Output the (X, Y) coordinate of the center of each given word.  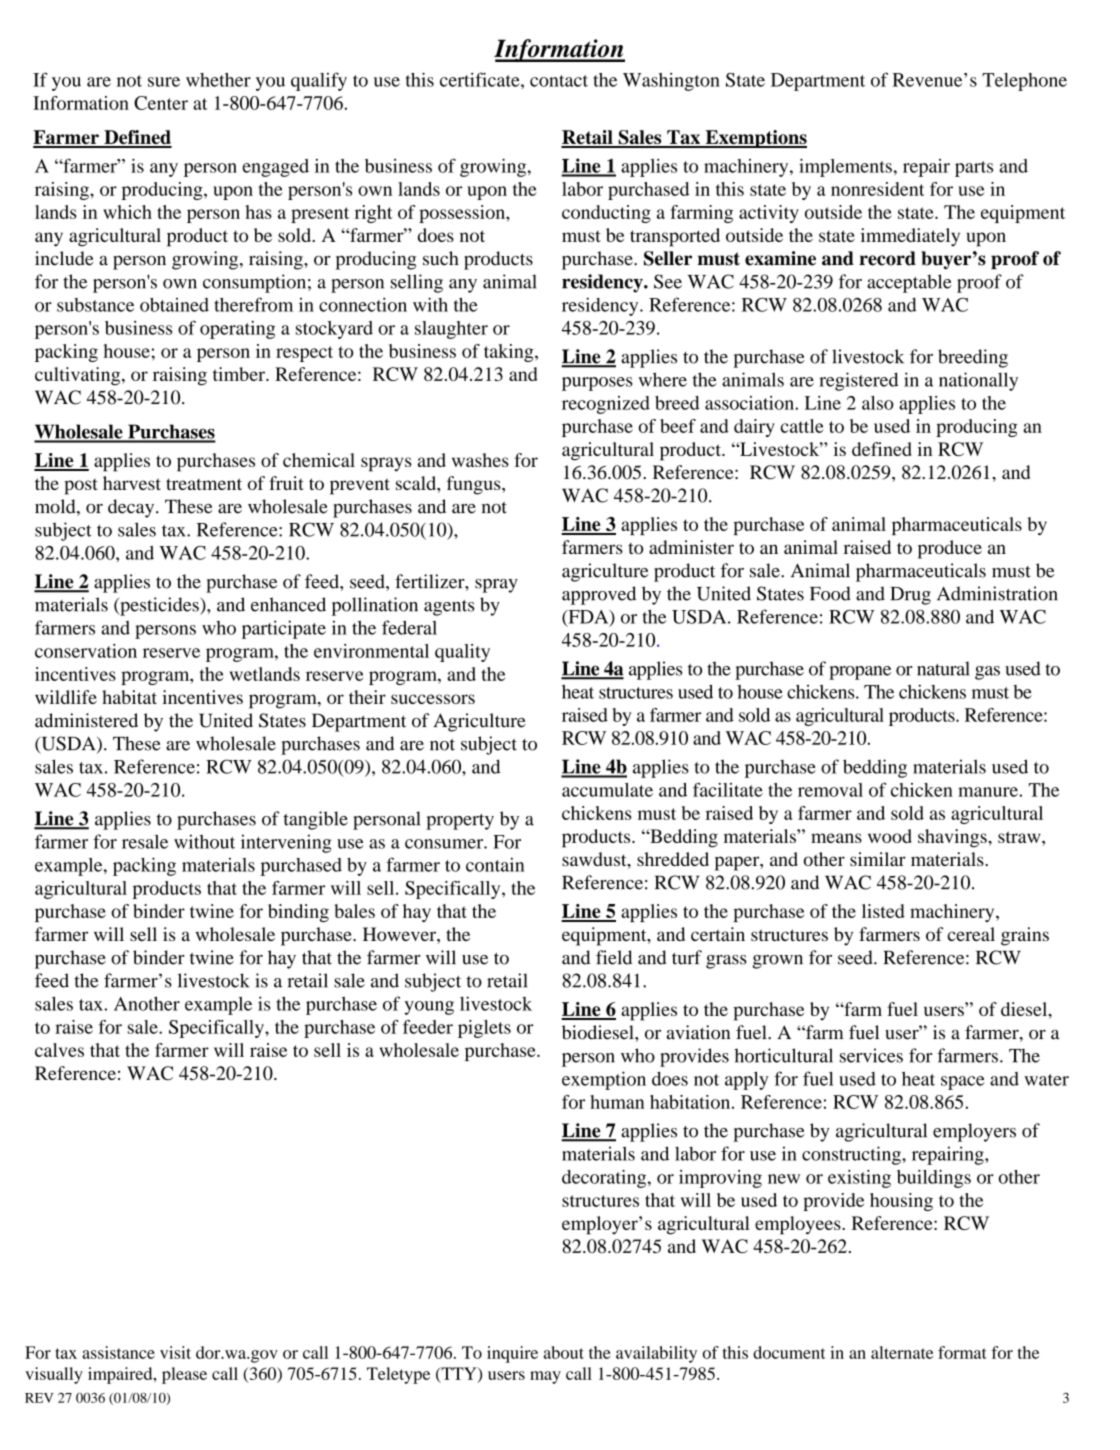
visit (175, 1352)
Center (161, 103)
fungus (475, 485)
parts (974, 169)
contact (559, 81)
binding (298, 913)
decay (132, 508)
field (614, 957)
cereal (971, 934)
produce (950, 549)
